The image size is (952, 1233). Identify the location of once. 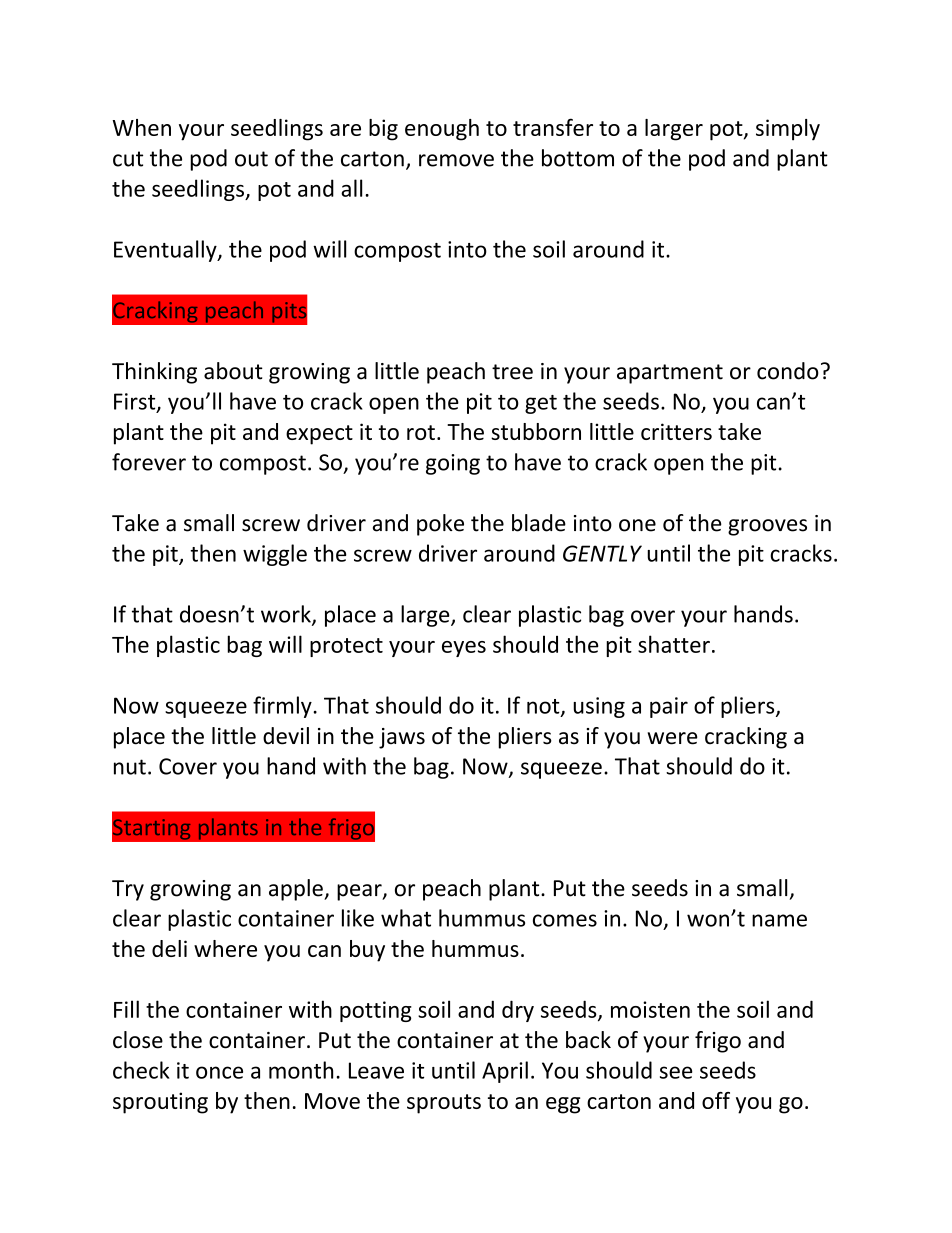
(219, 1072).
